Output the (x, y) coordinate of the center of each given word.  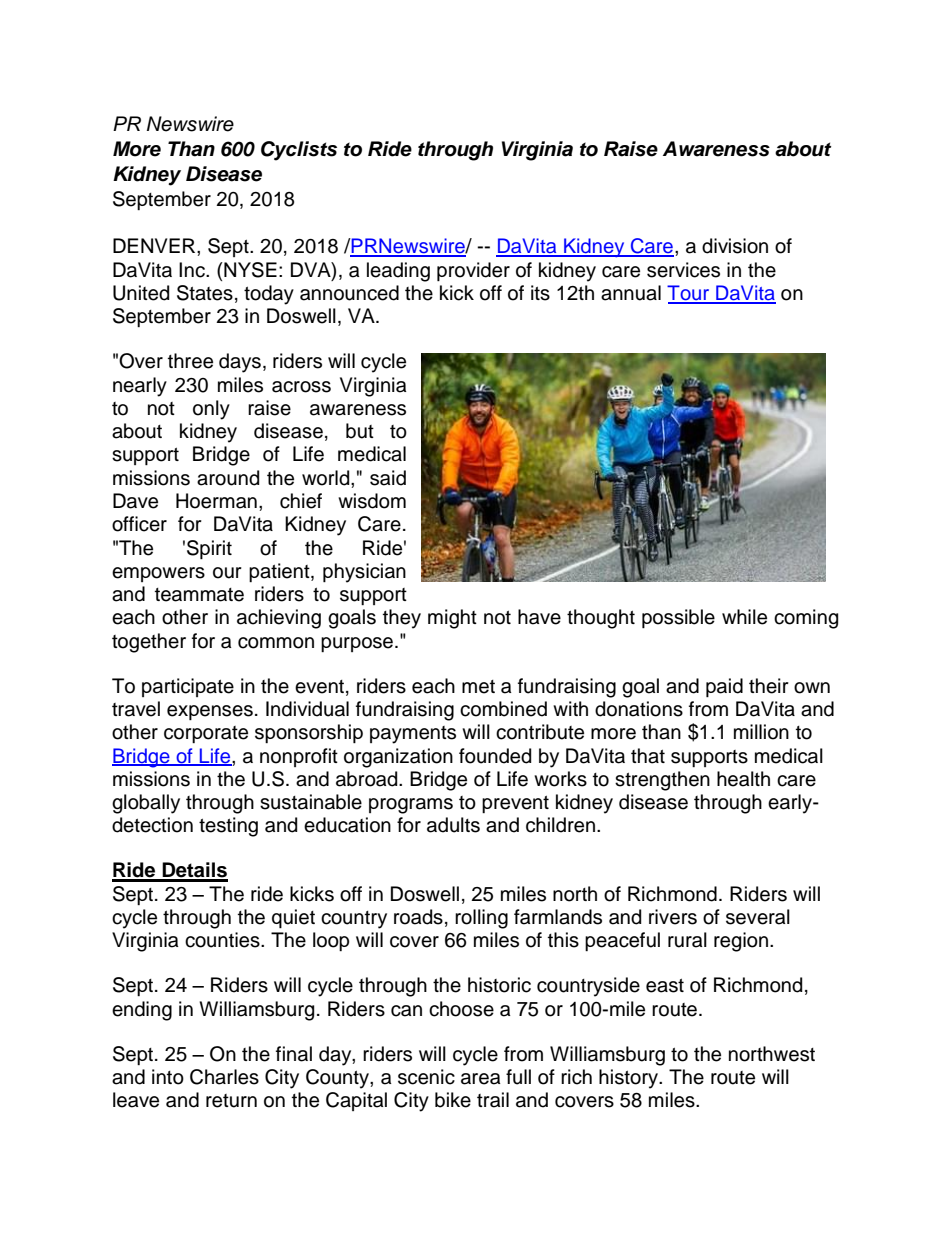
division (735, 246)
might (452, 619)
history (630, 1079)
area (480, 1079)
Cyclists (299, 151)
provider (473, 271)
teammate (199, 595)
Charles (224, 1077)
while (744, 617)
